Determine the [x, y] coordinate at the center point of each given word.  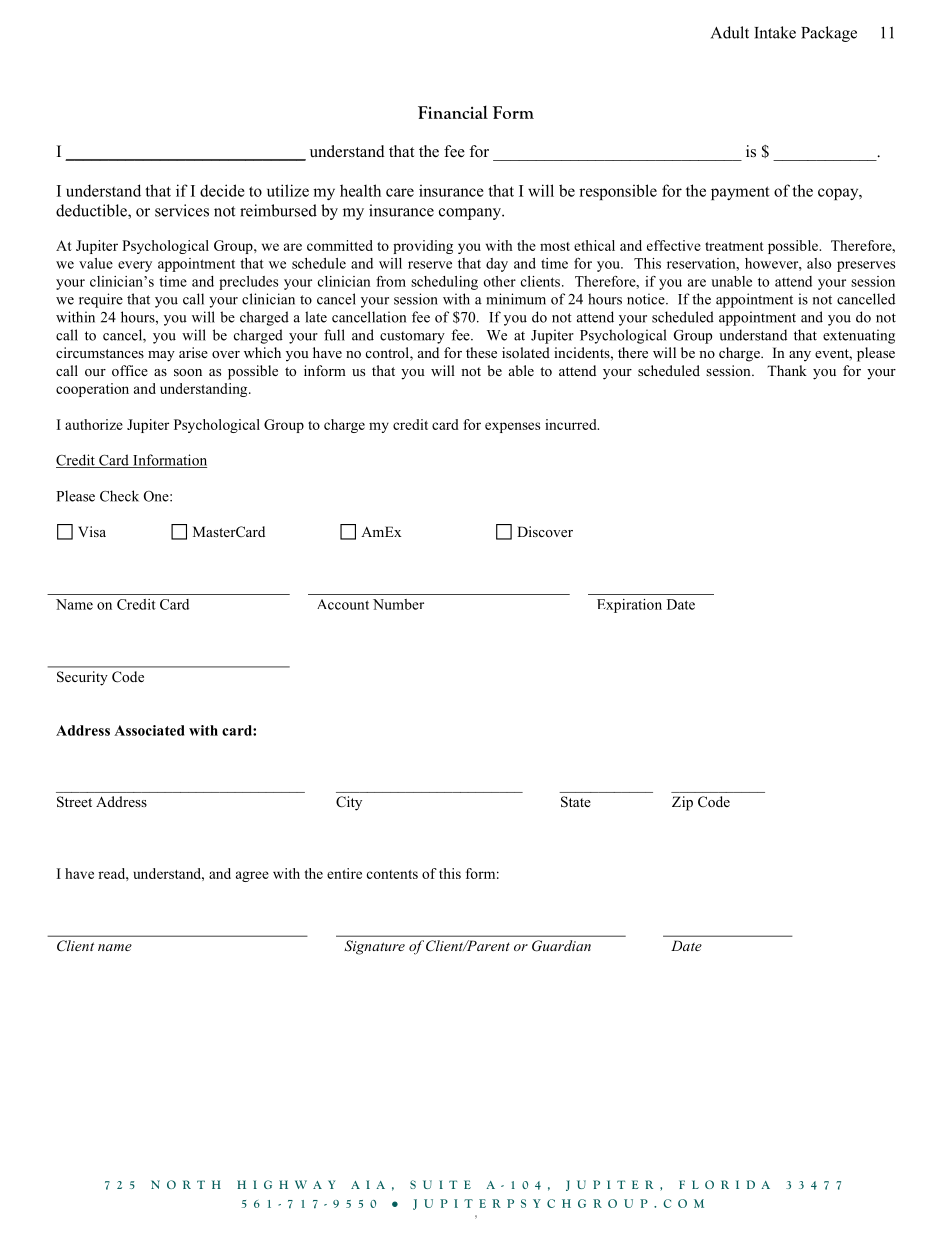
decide [222, 190]
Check [119, 496]
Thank [787, 370]
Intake [775, 32]
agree [252, 876]
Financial [453, 112]
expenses [512, 427]
